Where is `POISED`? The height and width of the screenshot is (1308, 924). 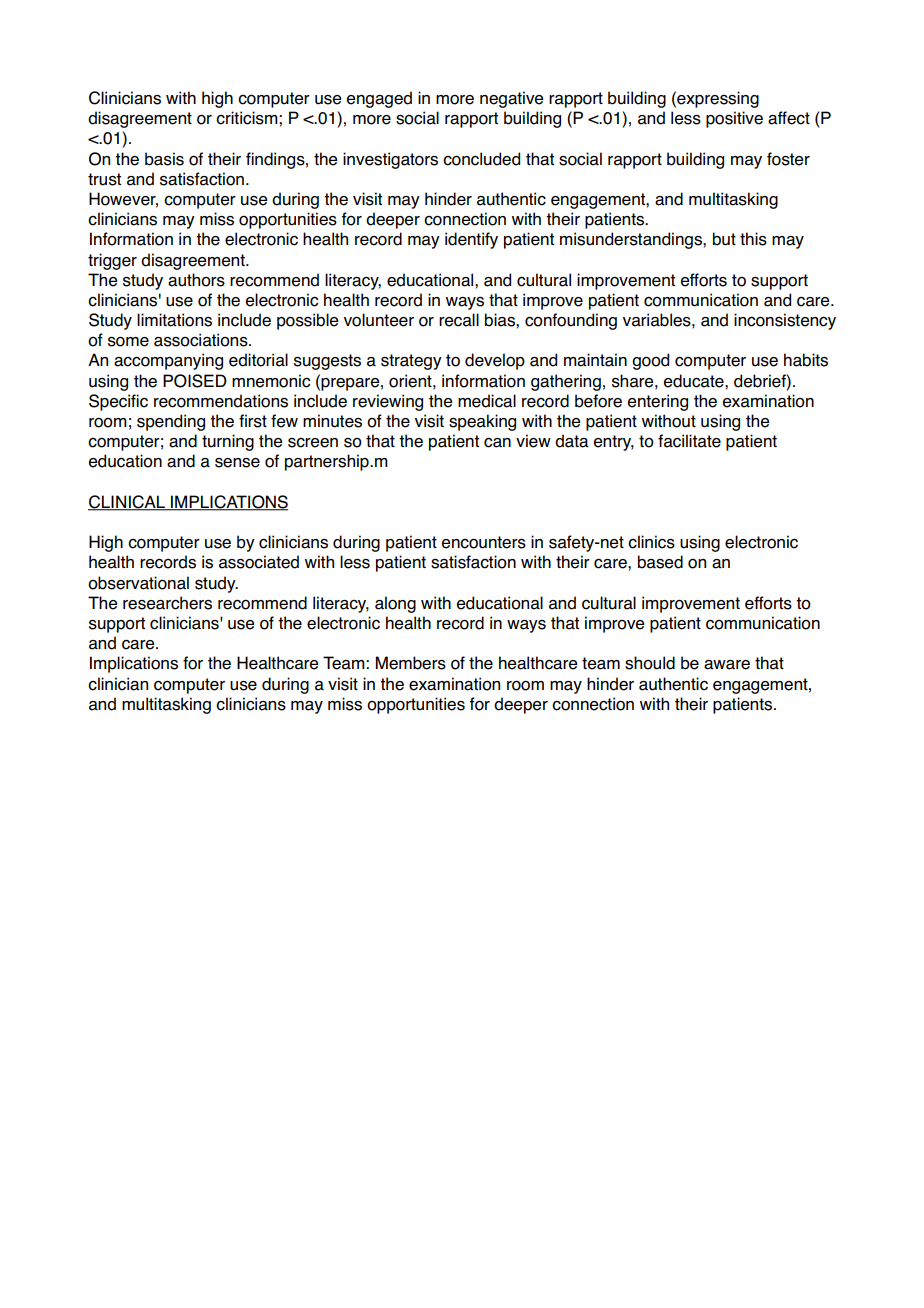 POISED is located at coordinates (195, 381).
